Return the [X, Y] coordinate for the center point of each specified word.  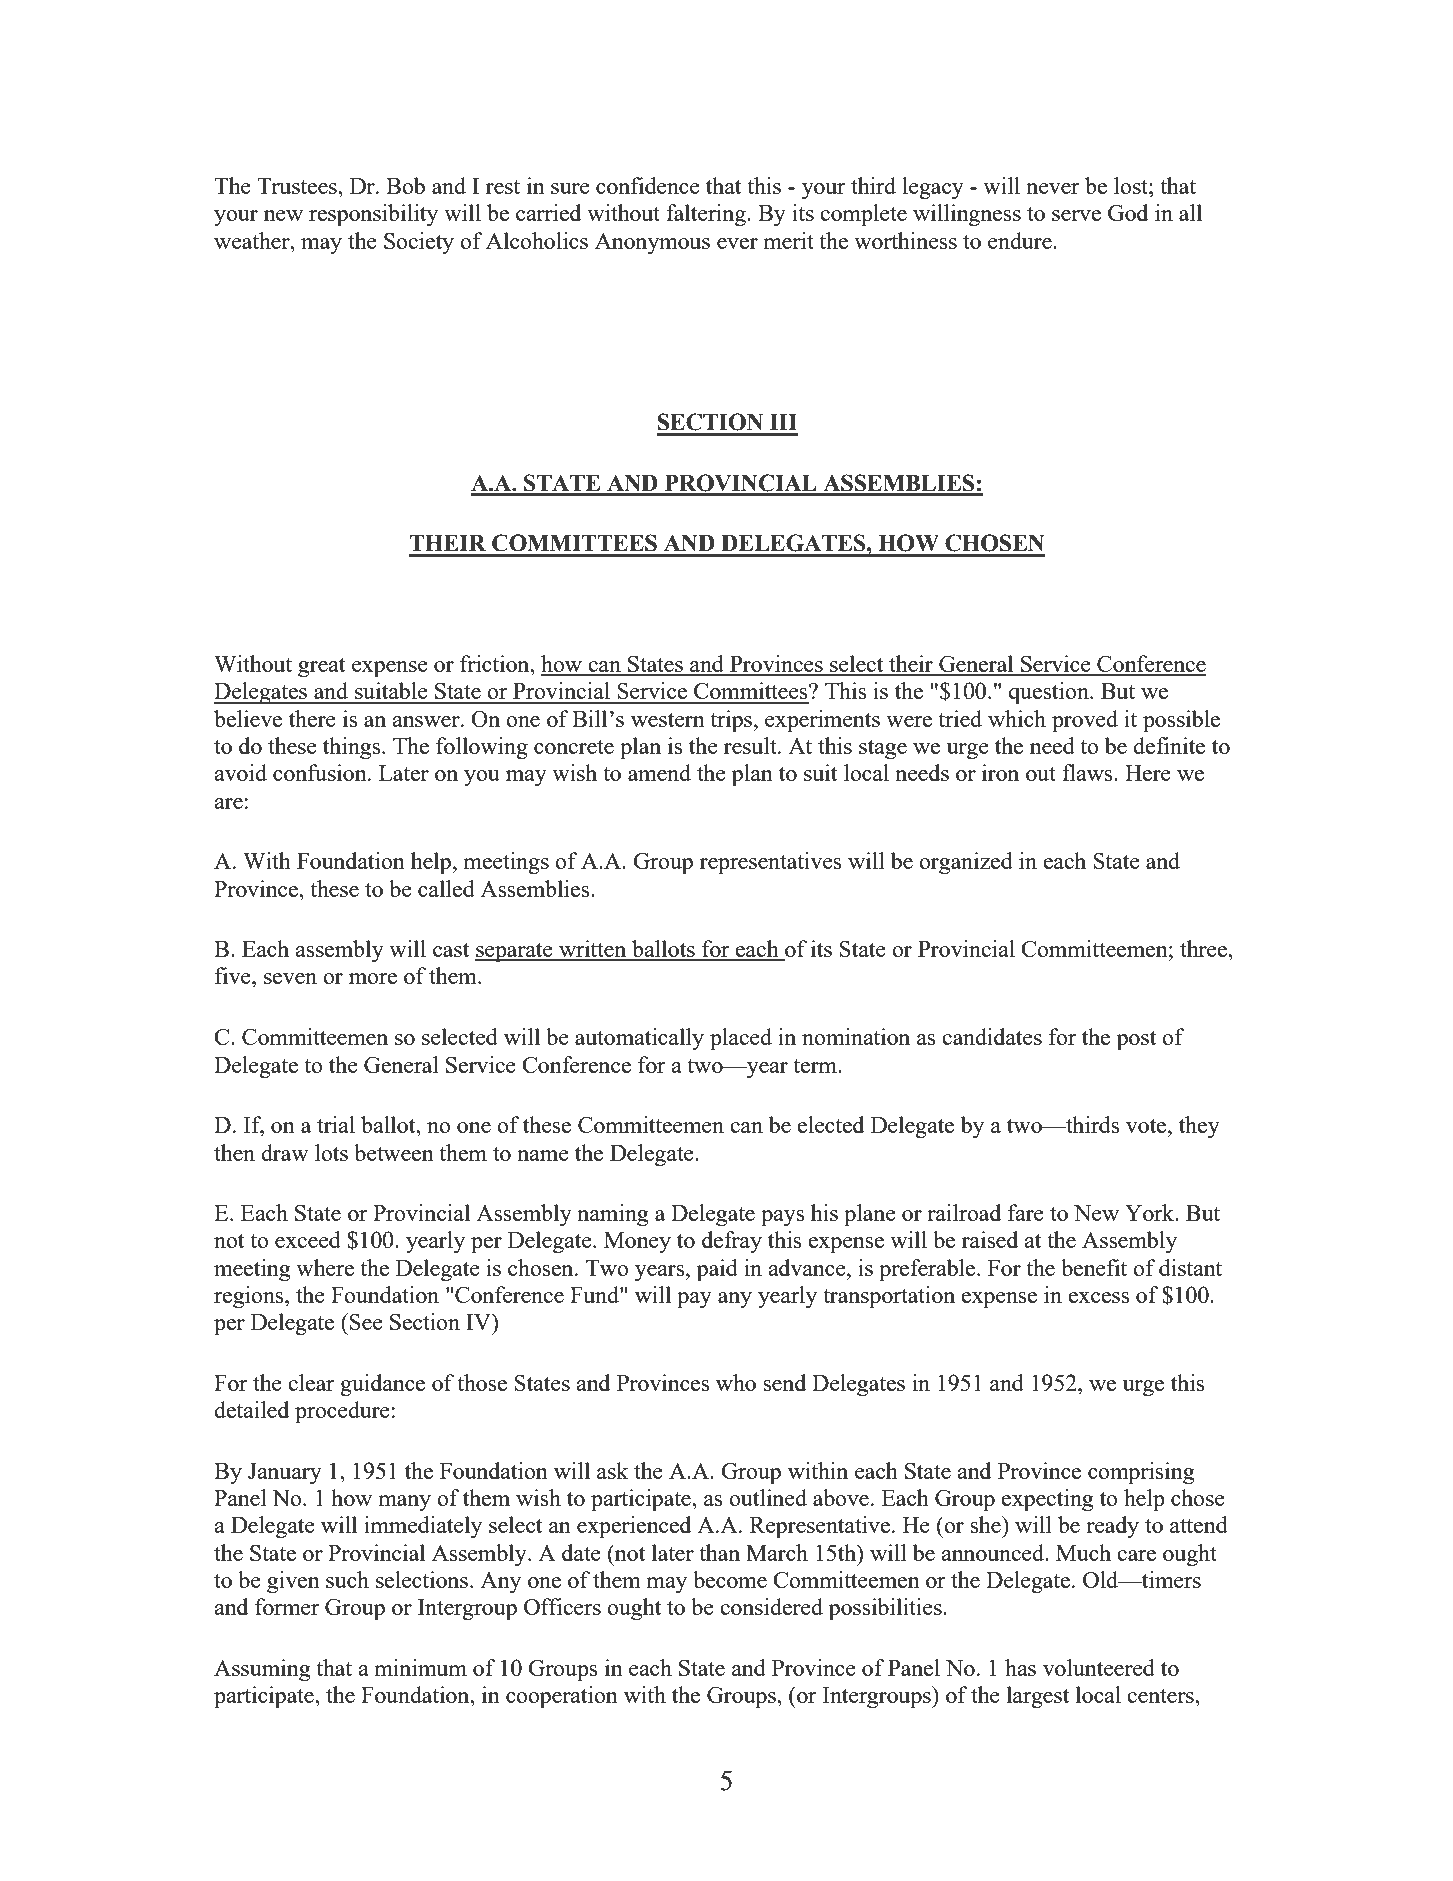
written [593, 950]
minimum [420, 1667]
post [1136, 1041]
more [373, 978]
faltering [707, 215]
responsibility [373, 215]
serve [1076, 215]
